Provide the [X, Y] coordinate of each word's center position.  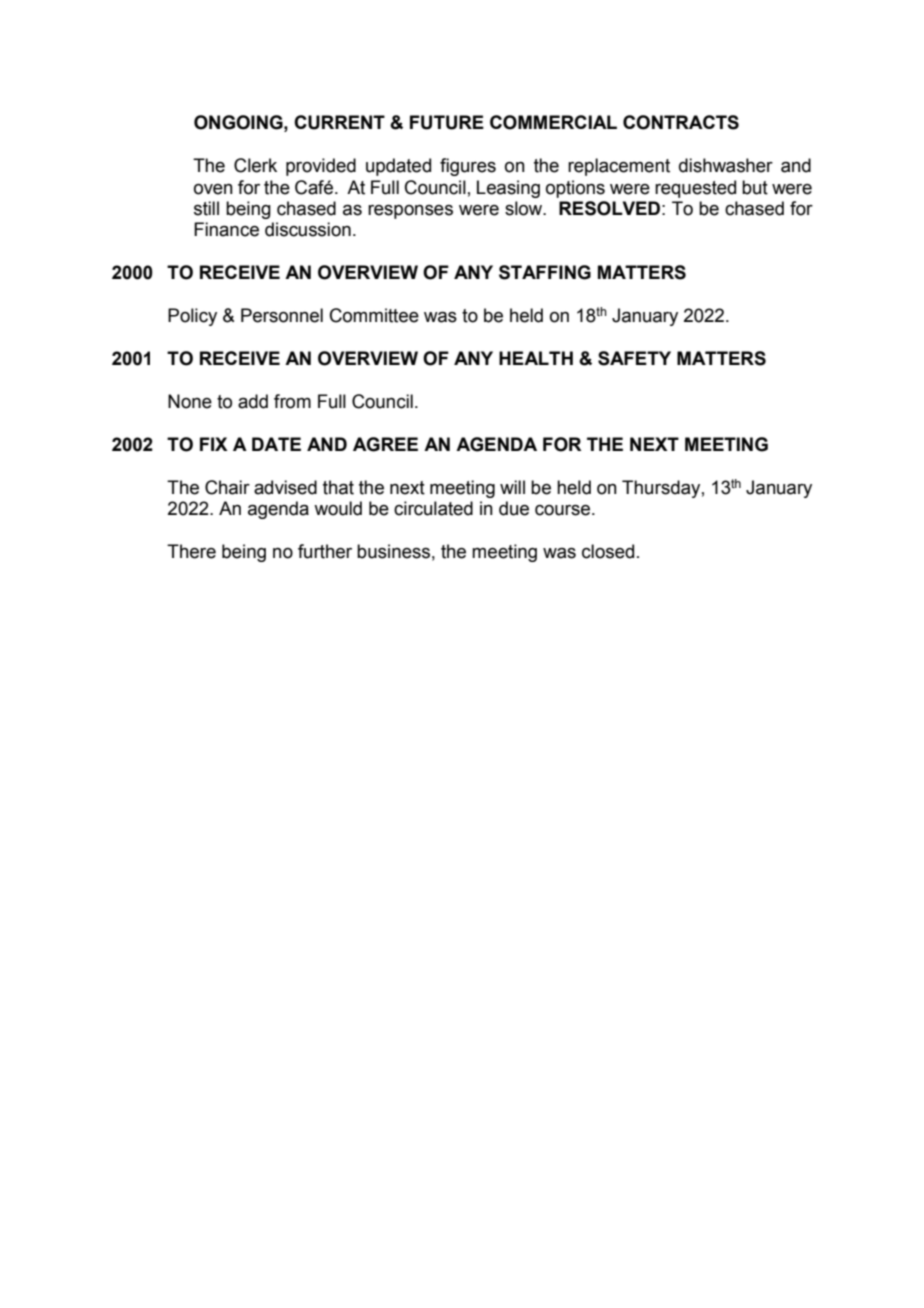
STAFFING [545, 272]
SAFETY [634, 358]
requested [695, 189]
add [253, 401]
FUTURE [447, 122]
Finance [226, 229]
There [191, 551]
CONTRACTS [681, 122]
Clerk [255, 165]
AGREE [385, 444]
